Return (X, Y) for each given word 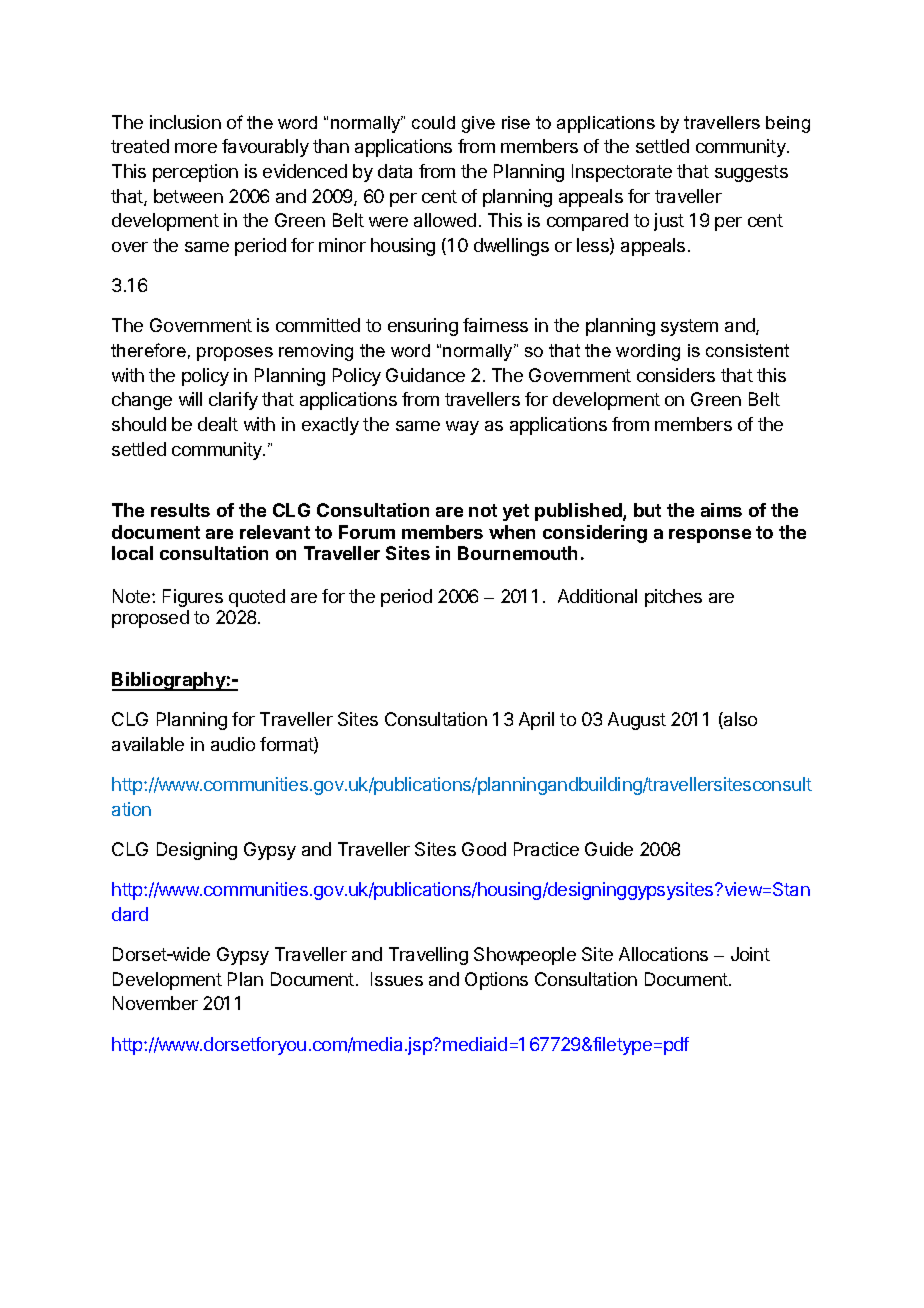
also (739, 720)
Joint (750, 954)
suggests (751, 173)
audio (233, 744)
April (536, 721)
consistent (747, 350)
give (478, 124)
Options (496, 981)
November (155, 1003)
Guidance (425, 375)
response (710, 536)
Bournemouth (517, 553)
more (196, 148)
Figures (193, 598)
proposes (235, 354)
